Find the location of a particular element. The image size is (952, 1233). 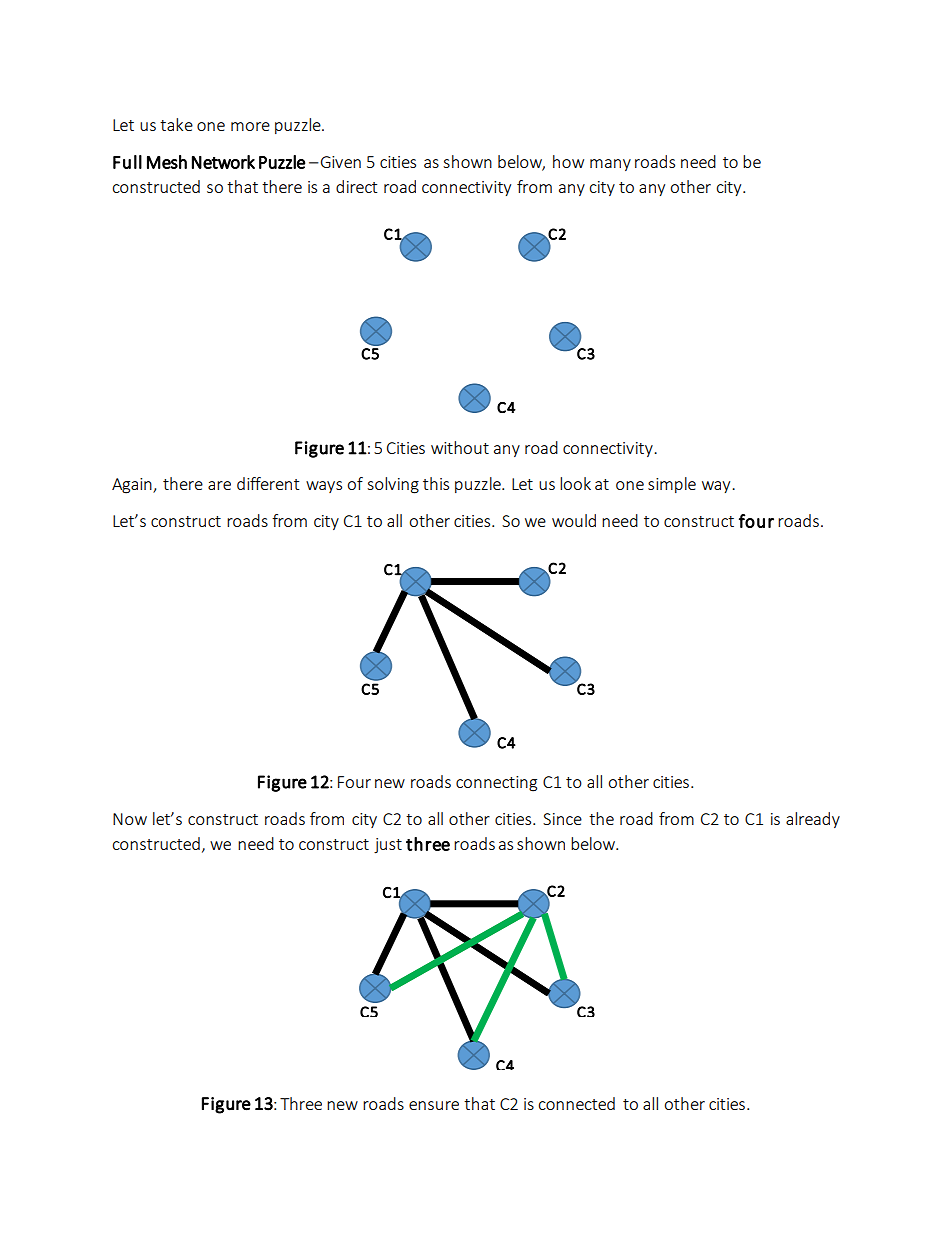

already is located at coordinates (813, 820).
